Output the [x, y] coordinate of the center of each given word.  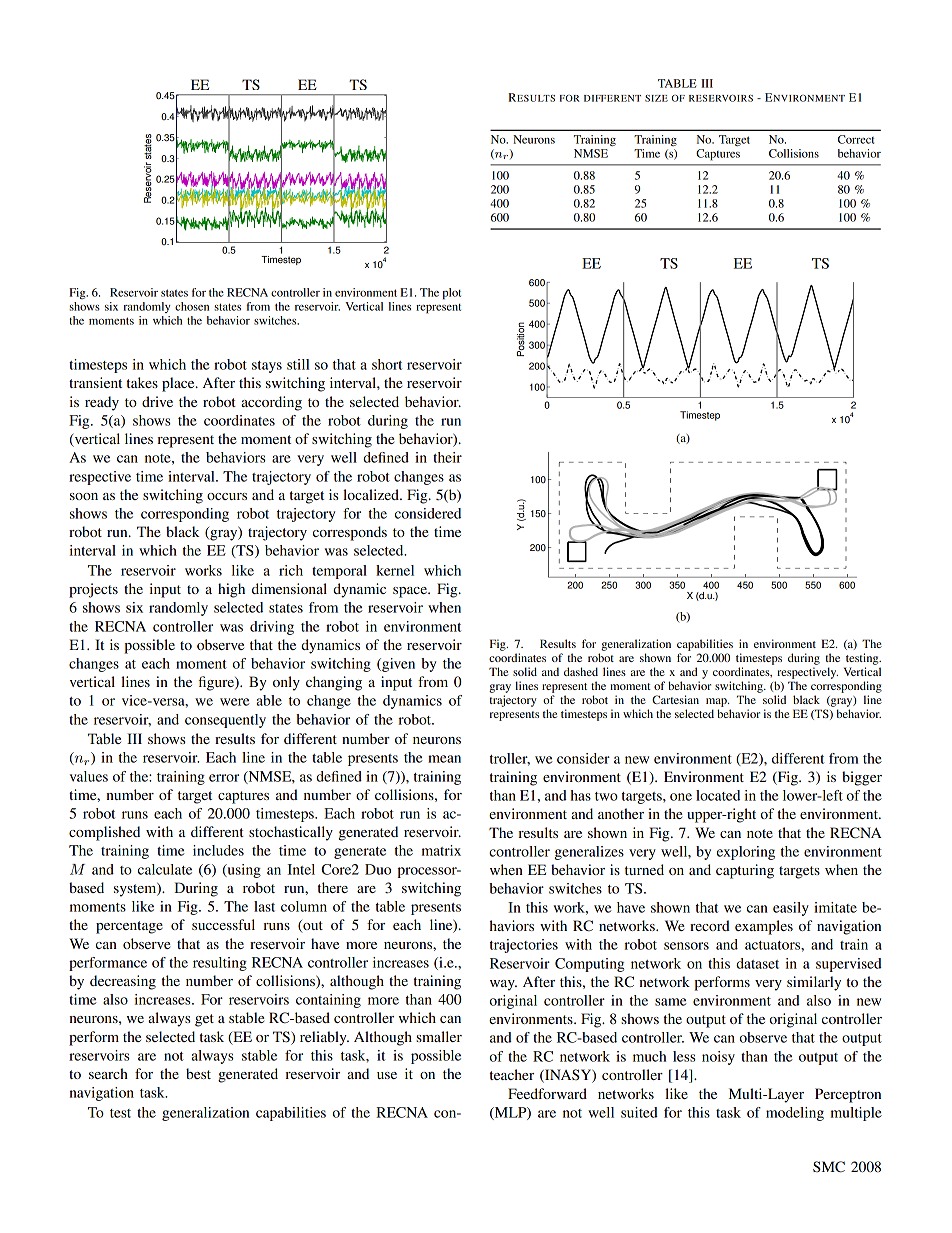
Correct [856, 139]
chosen [192, 306]
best [198, 1073]
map [717, 702]
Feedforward [547, 1093]
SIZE [656, 98]
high [231, 590]
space [411, 592]
